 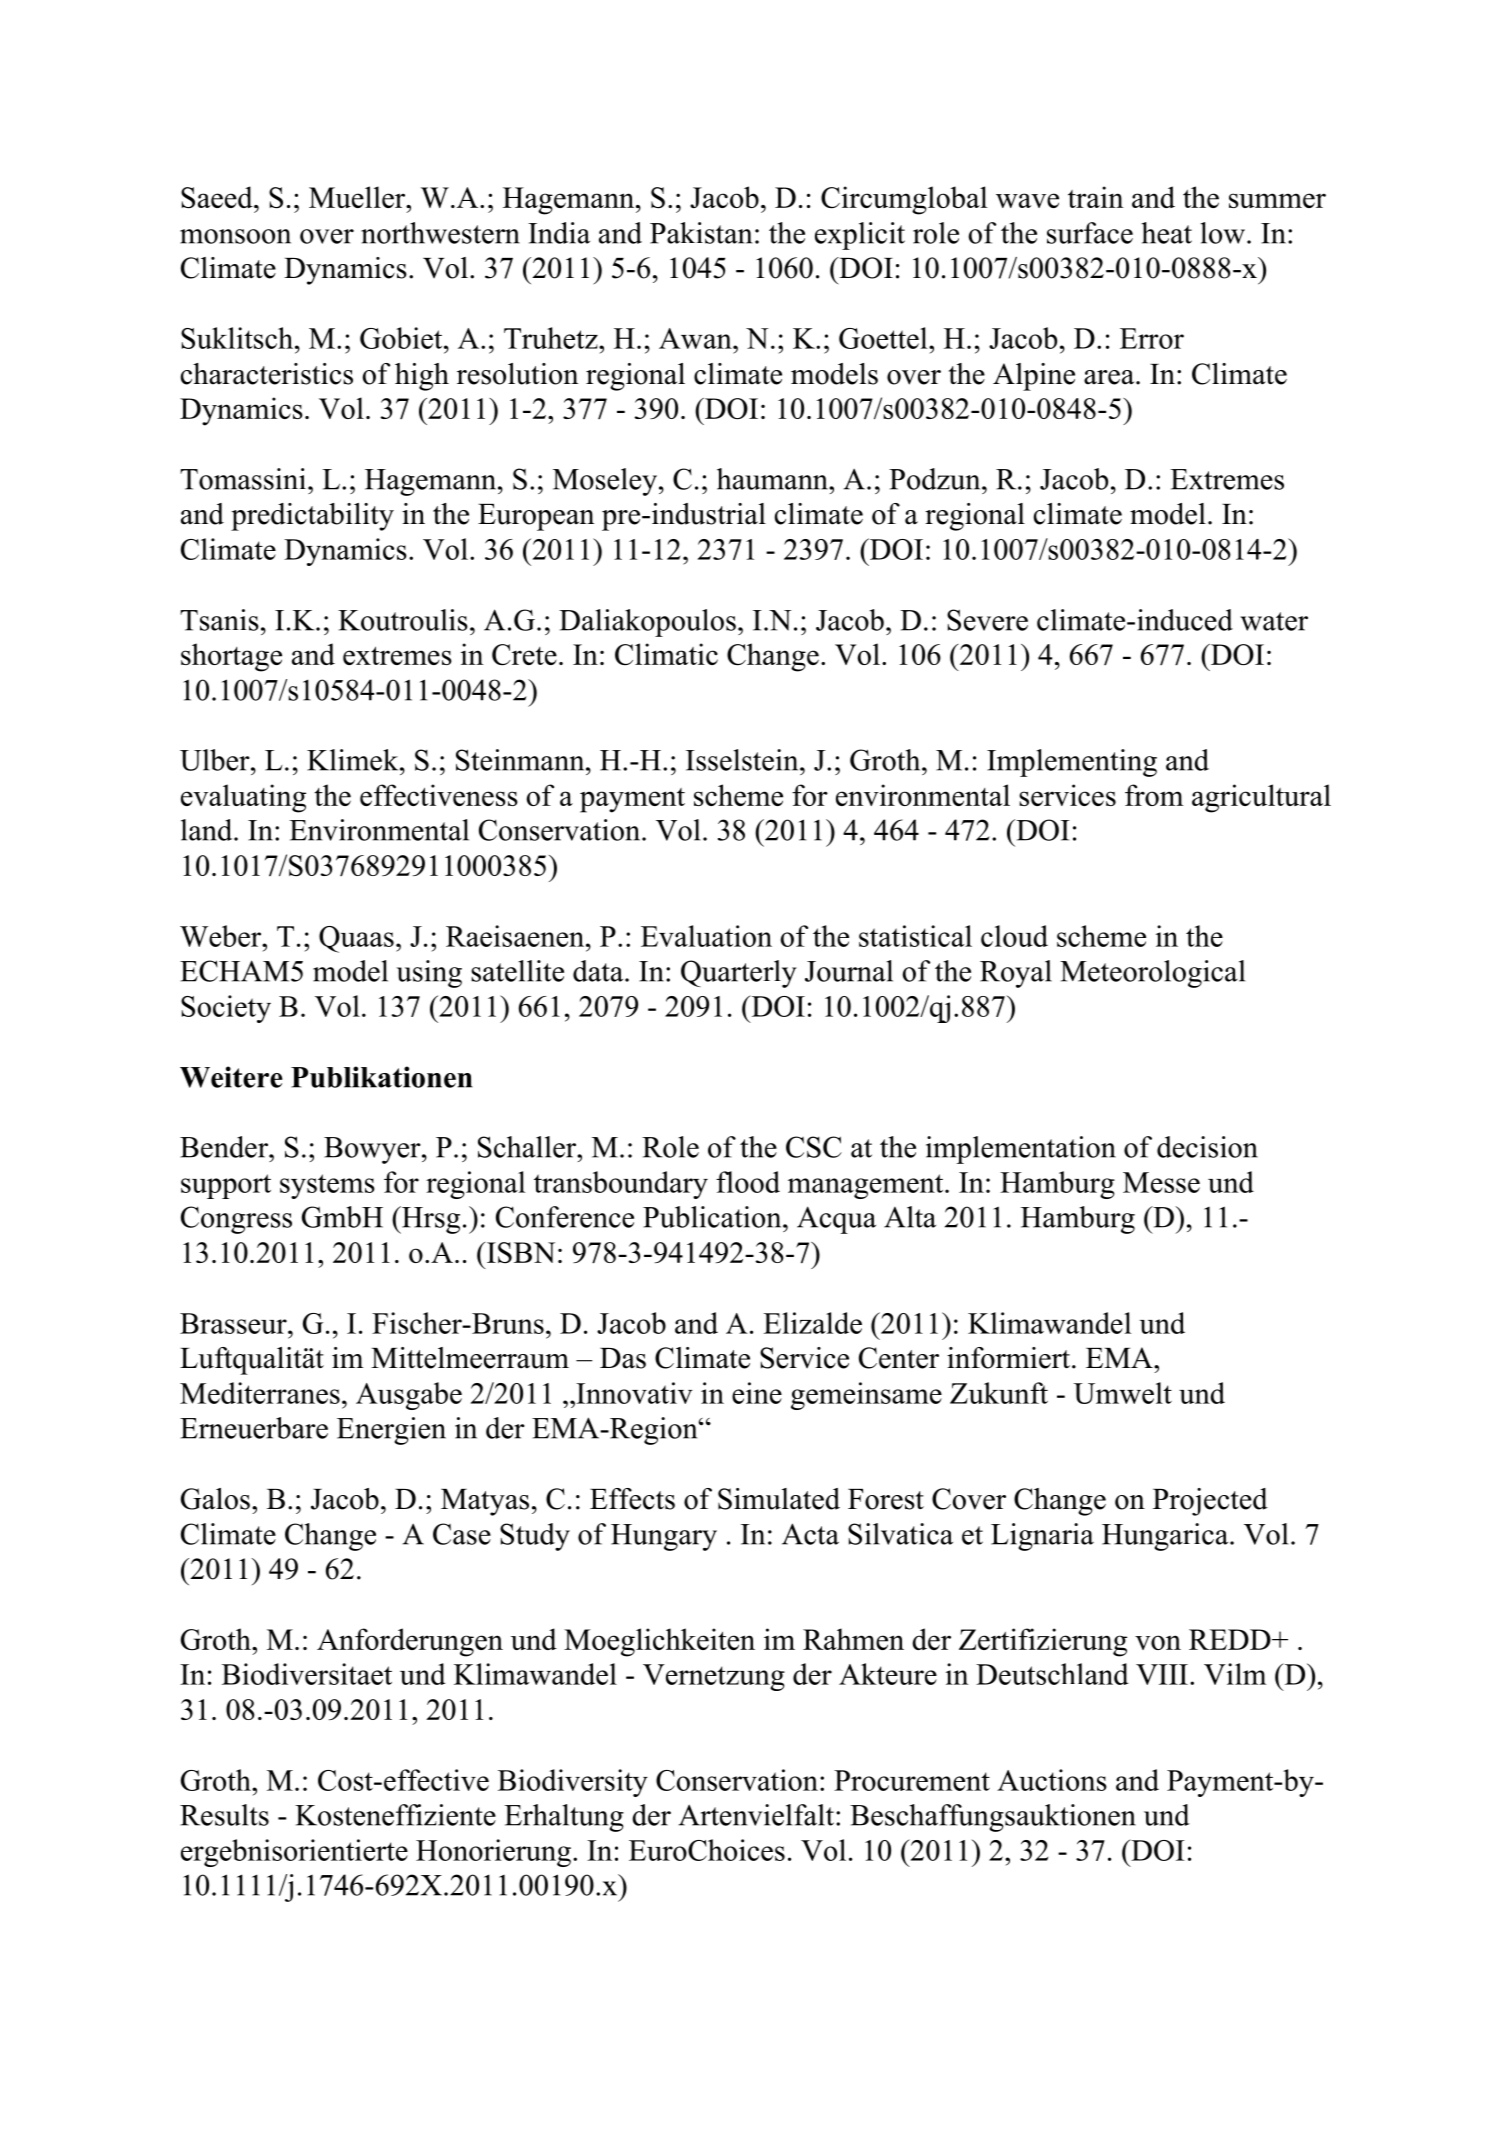 What do you see at coordinates (573, 1783) in the screenshot?
I see `Biodiversity` at bounding box center [573, 1783].
